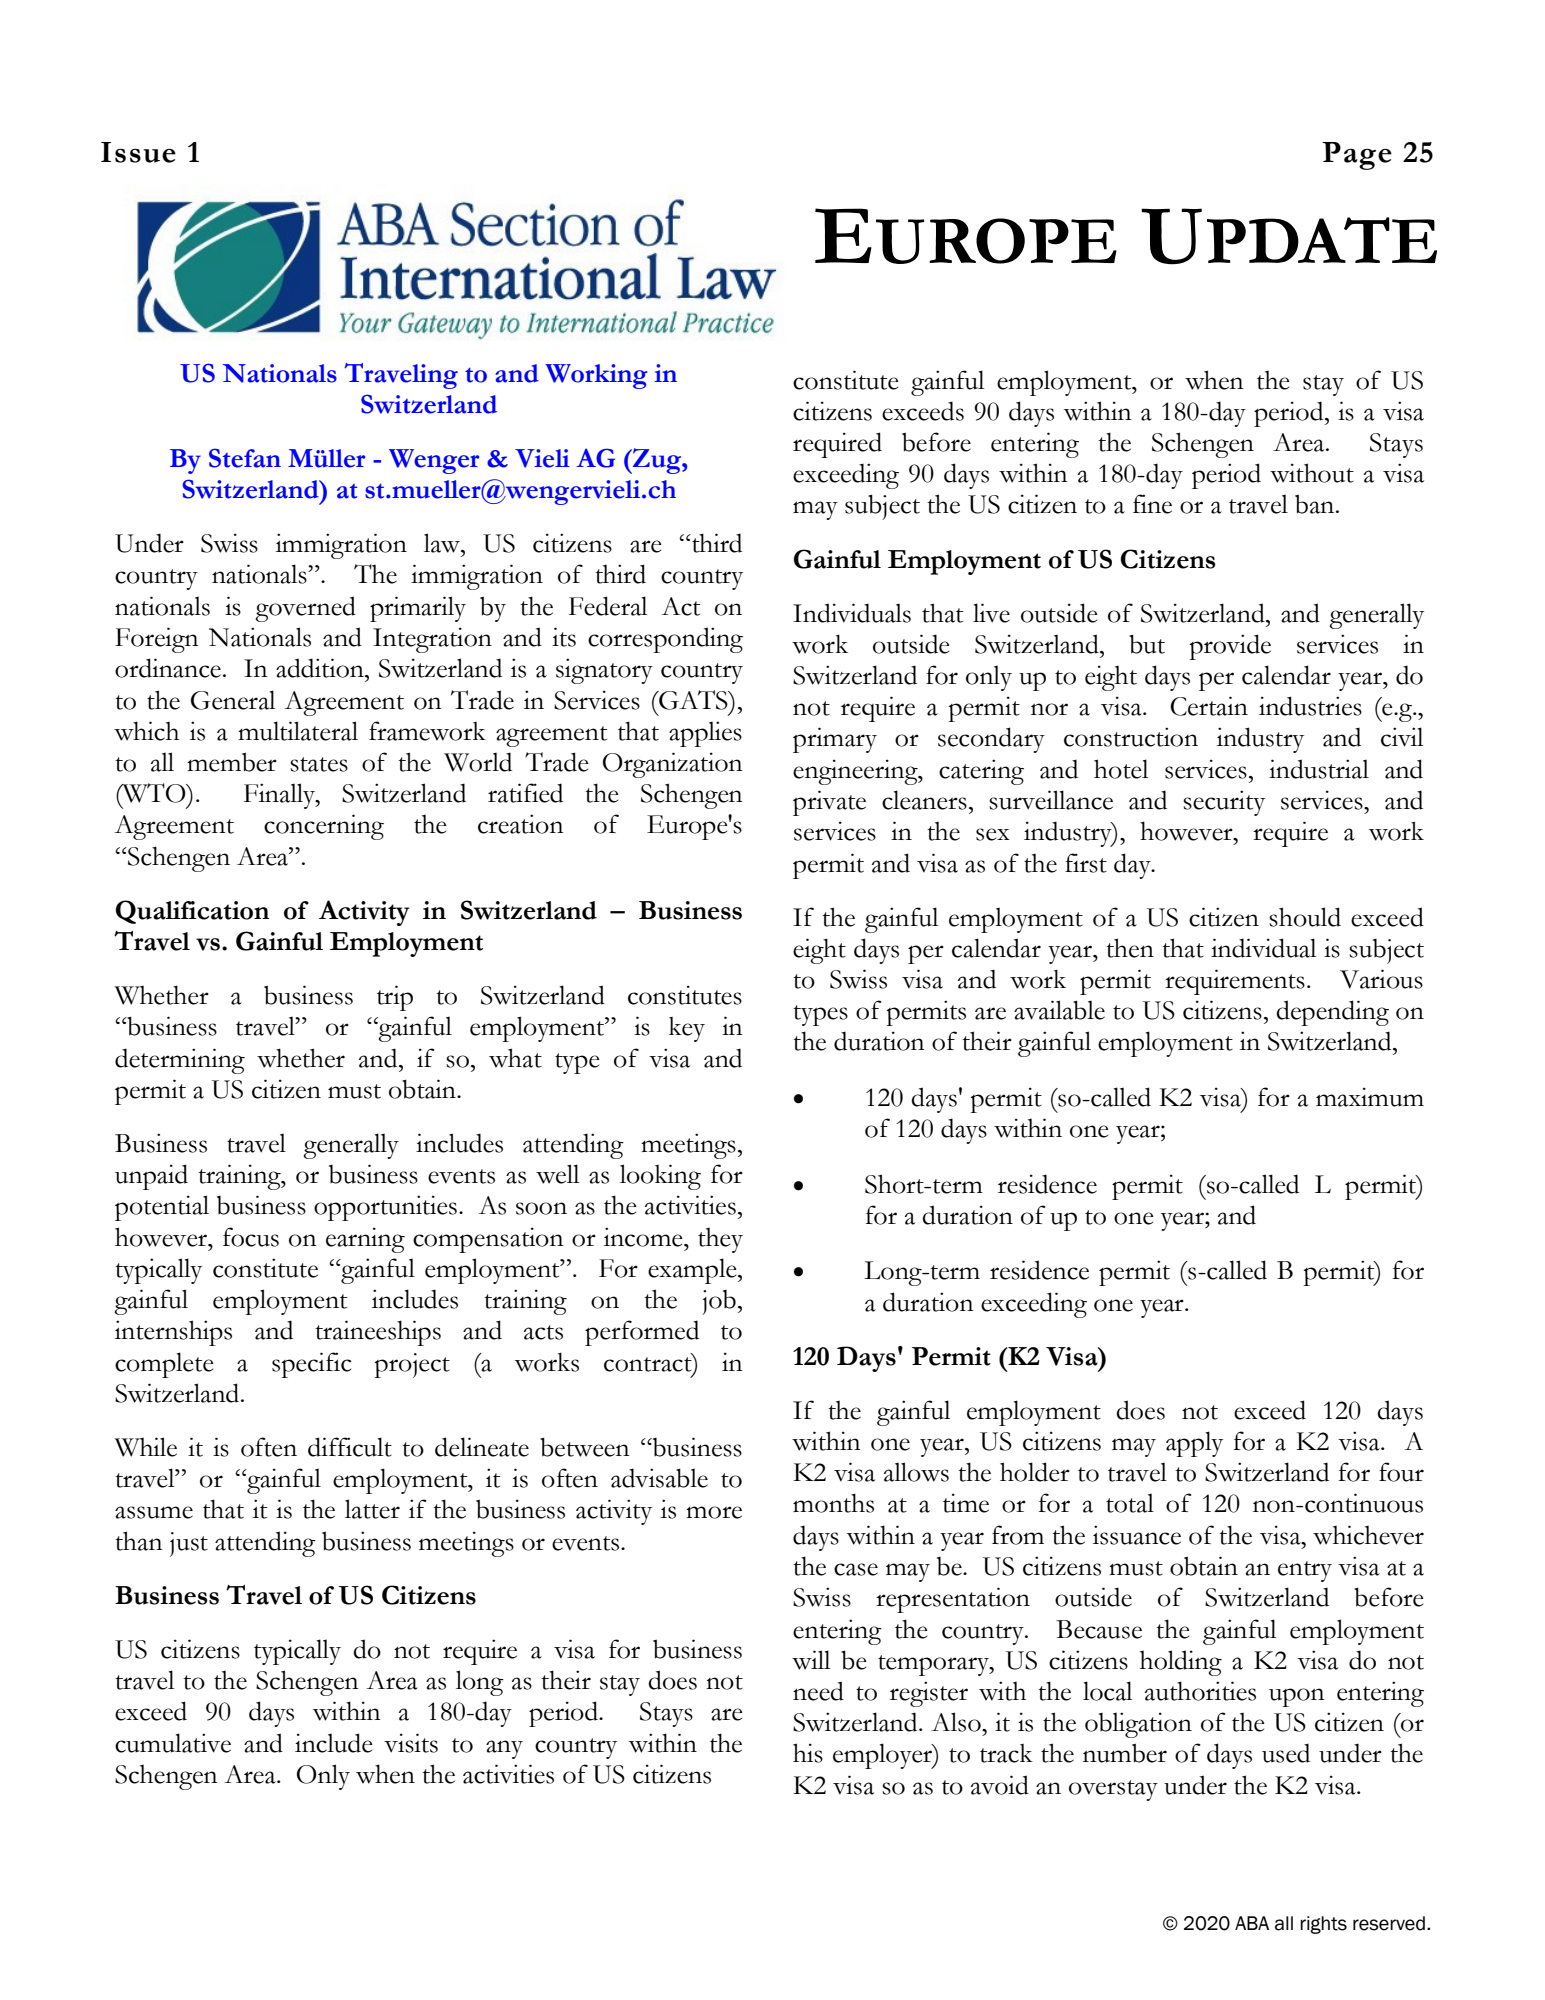  I want to click on concerning, so click(324, 827).
